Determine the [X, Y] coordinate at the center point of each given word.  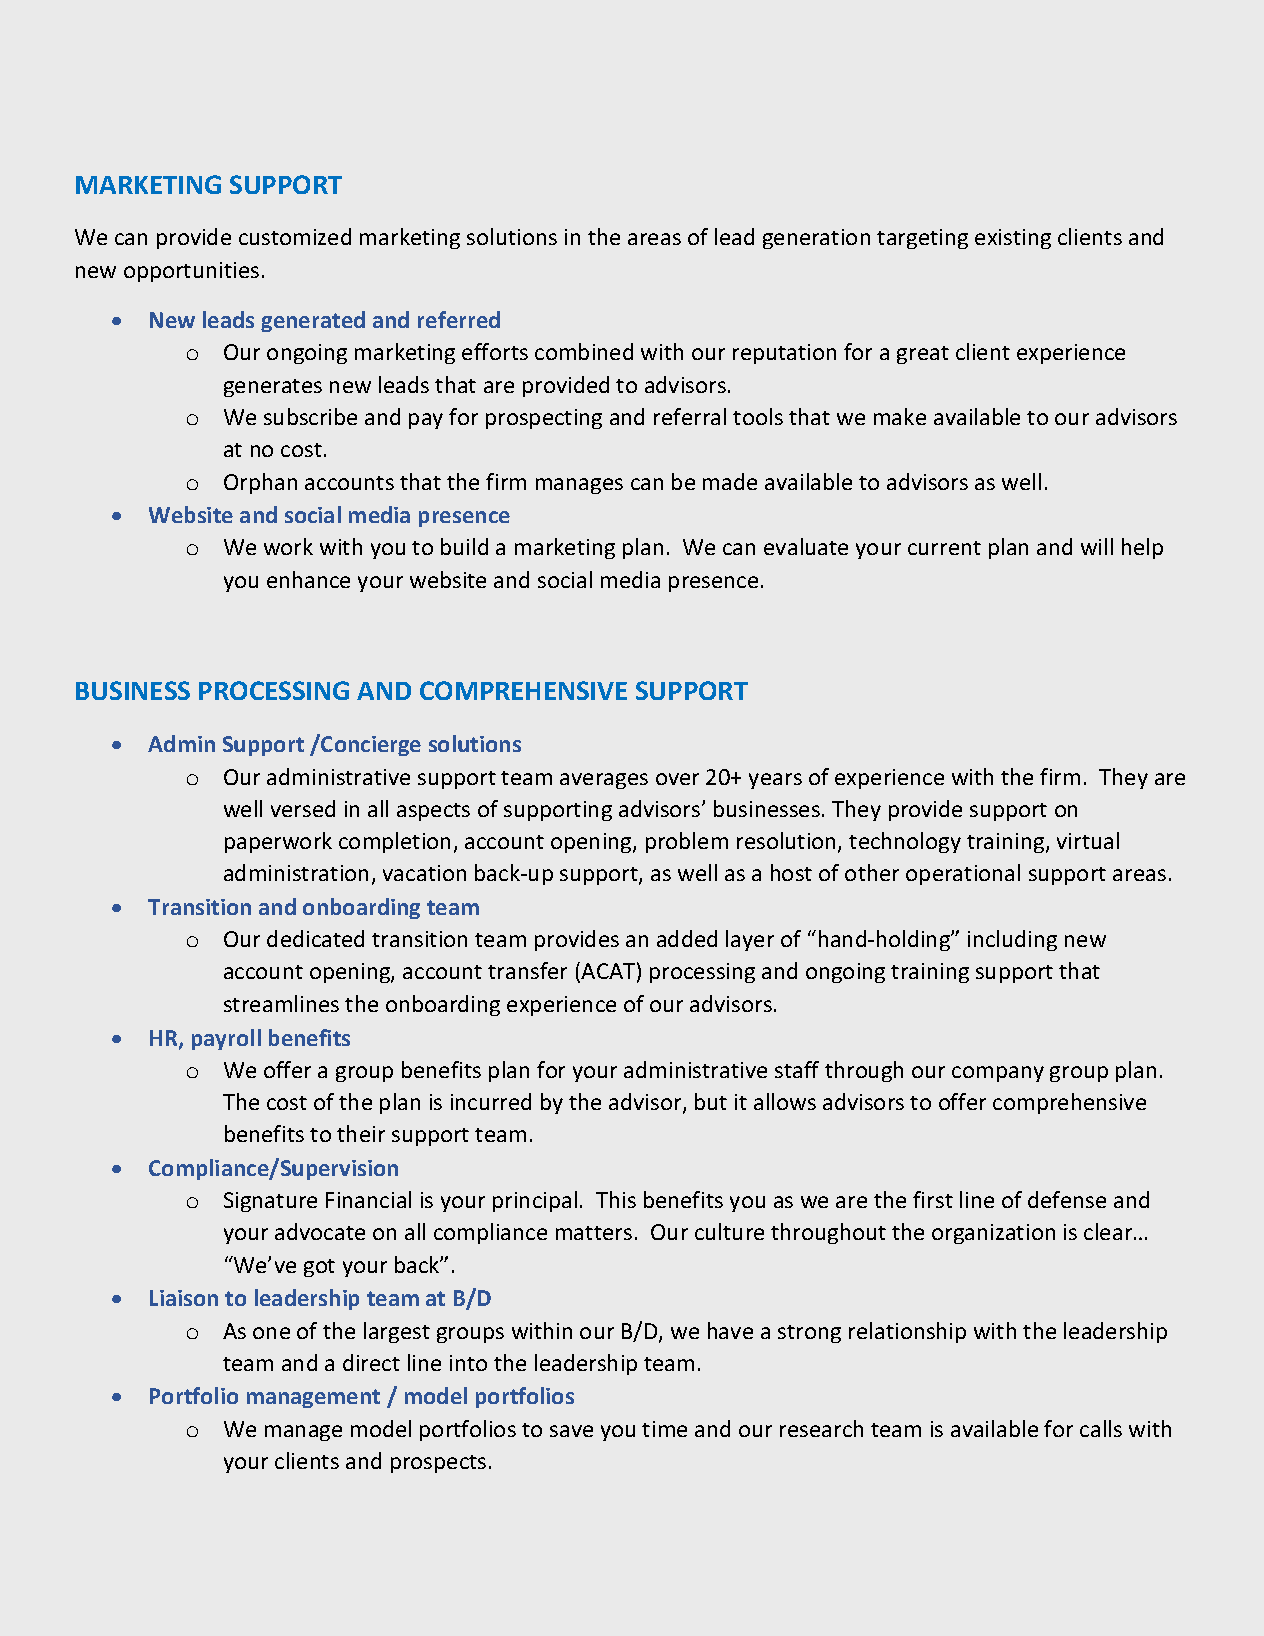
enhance [308, 579]
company [998, 1074]
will [1097, 546]
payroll [226, 1039]
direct [371, 1362]
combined [584, 351]
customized [295, 236]
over [677, 779]
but [711, 1101]
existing [1013, 239]
